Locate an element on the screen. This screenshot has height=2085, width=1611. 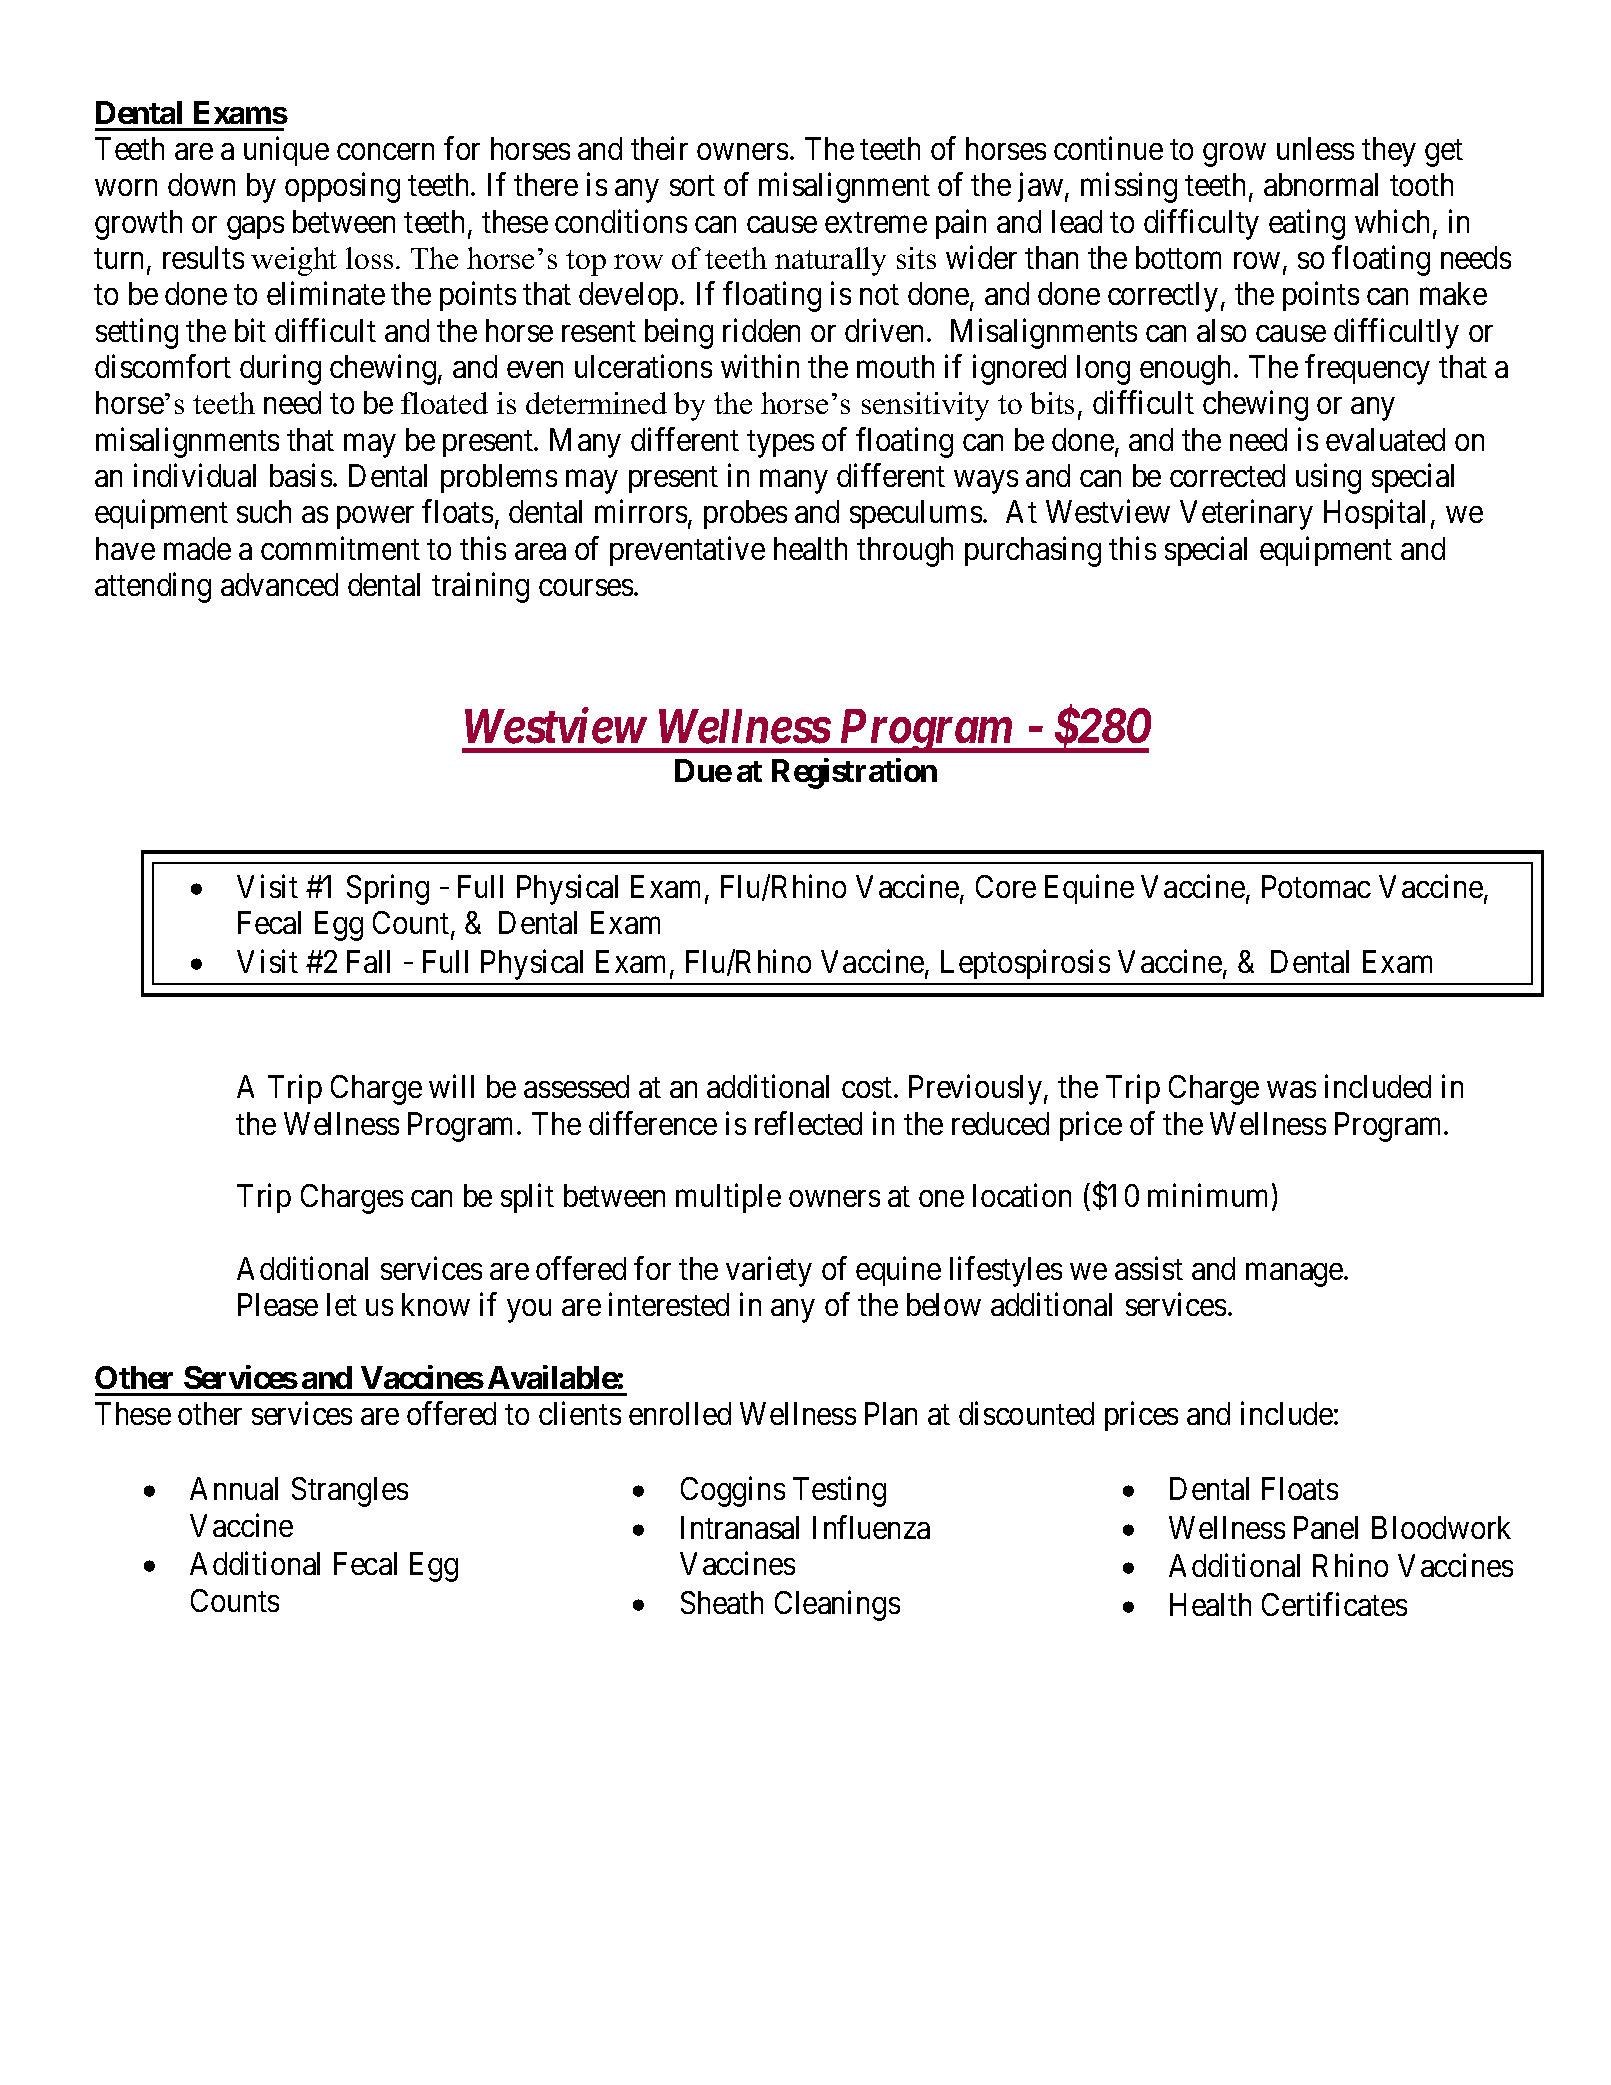
Please is located at coordinates (278, 1304).
